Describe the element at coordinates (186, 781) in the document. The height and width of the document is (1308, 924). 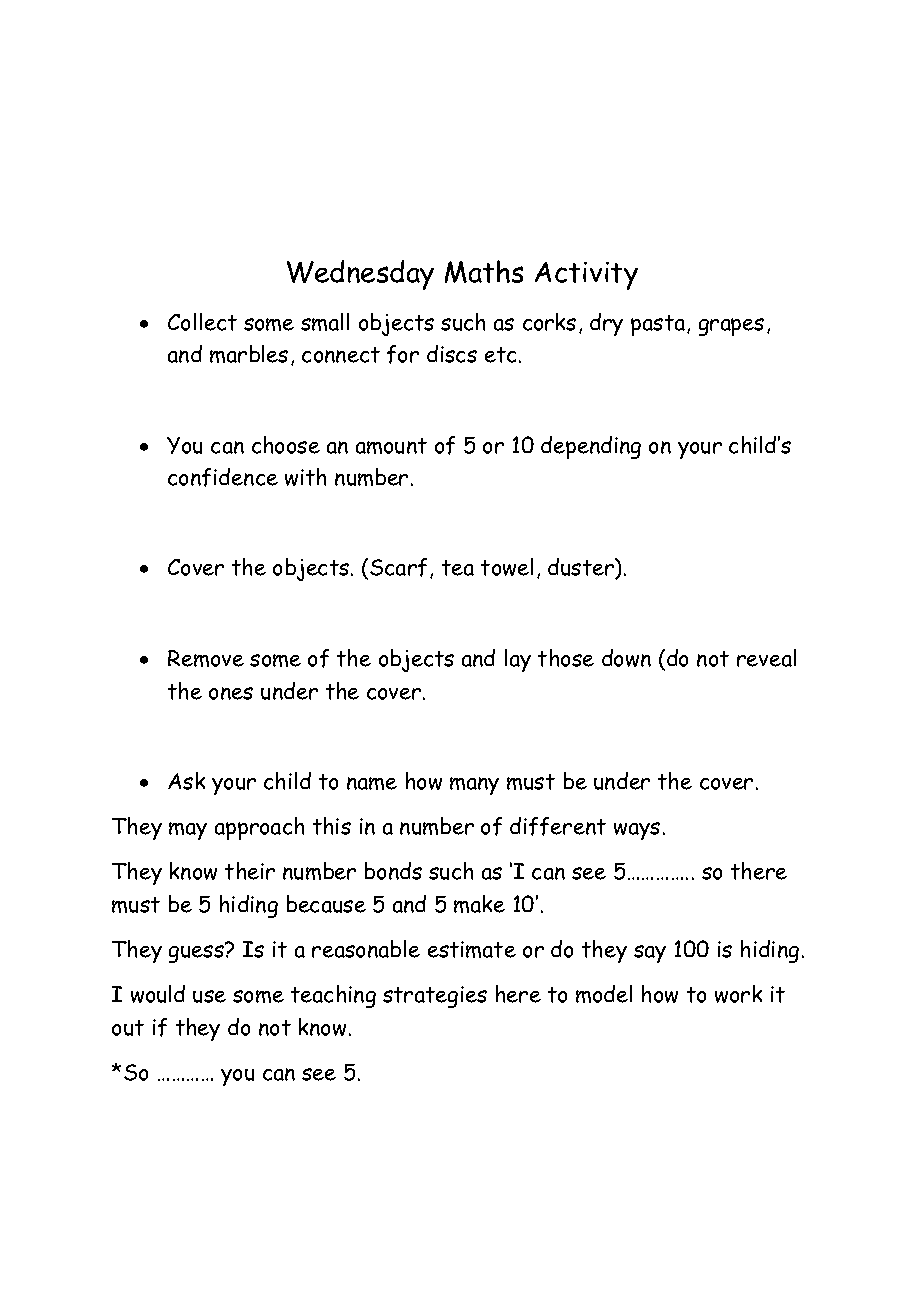
I see `Ask` at that location.
